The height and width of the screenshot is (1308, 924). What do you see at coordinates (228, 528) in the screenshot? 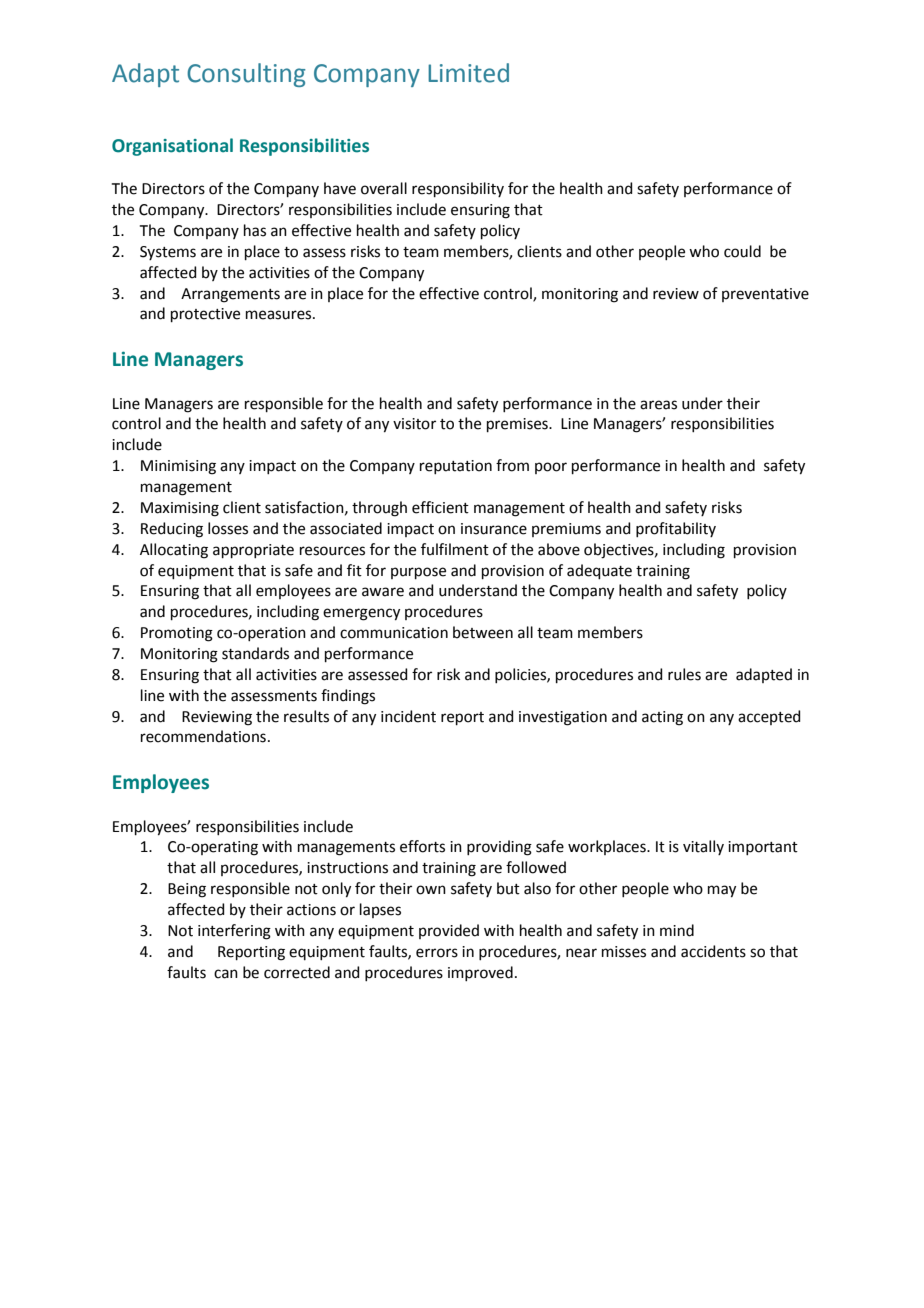
I see `losses` at bounding box center [228, 528].
